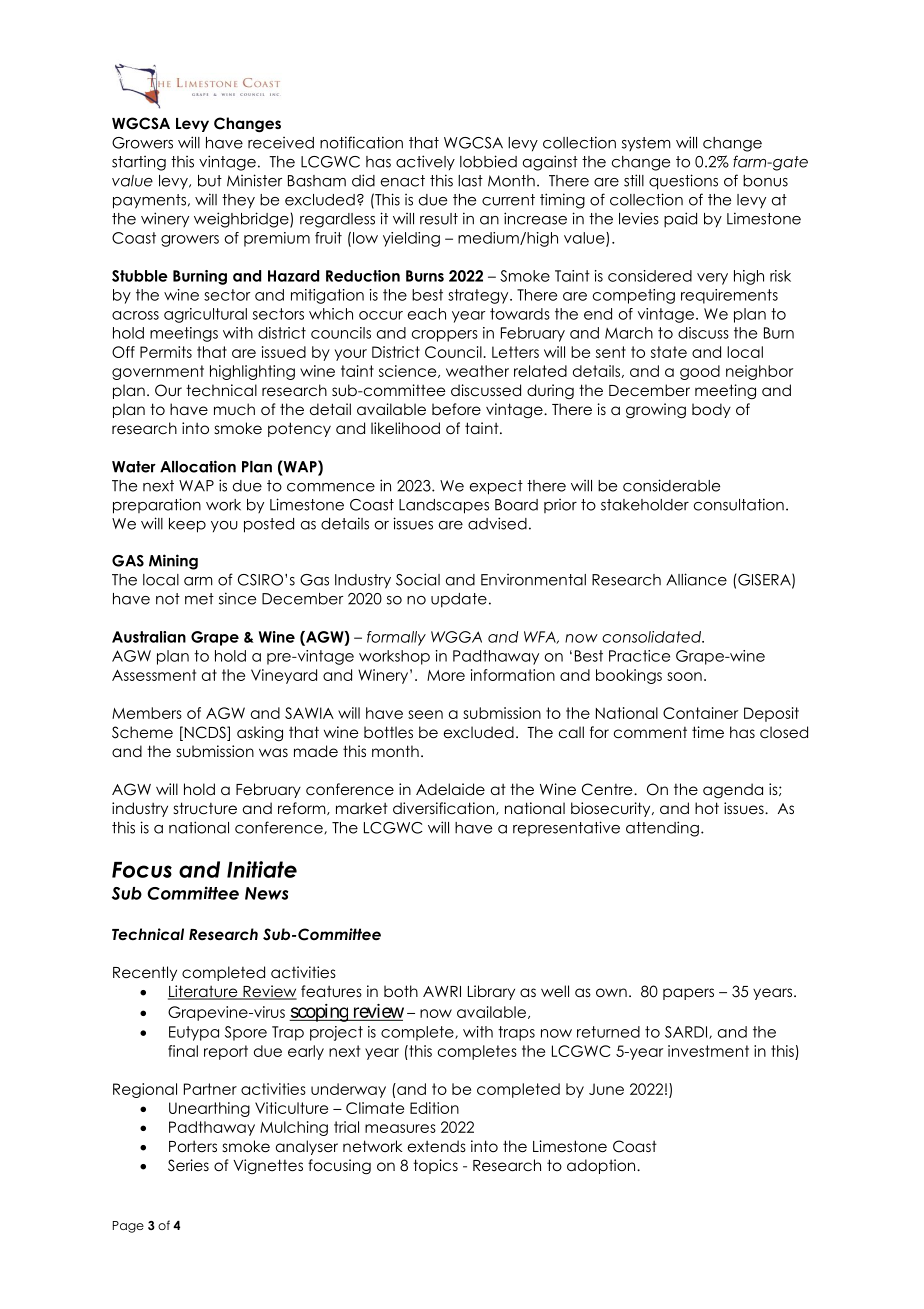 The width and height of the screenshot is (924, 1309). What do you see at coordinates (491, 992) in the screenshot?
I see `Library` at bounding box center [491, 992].
